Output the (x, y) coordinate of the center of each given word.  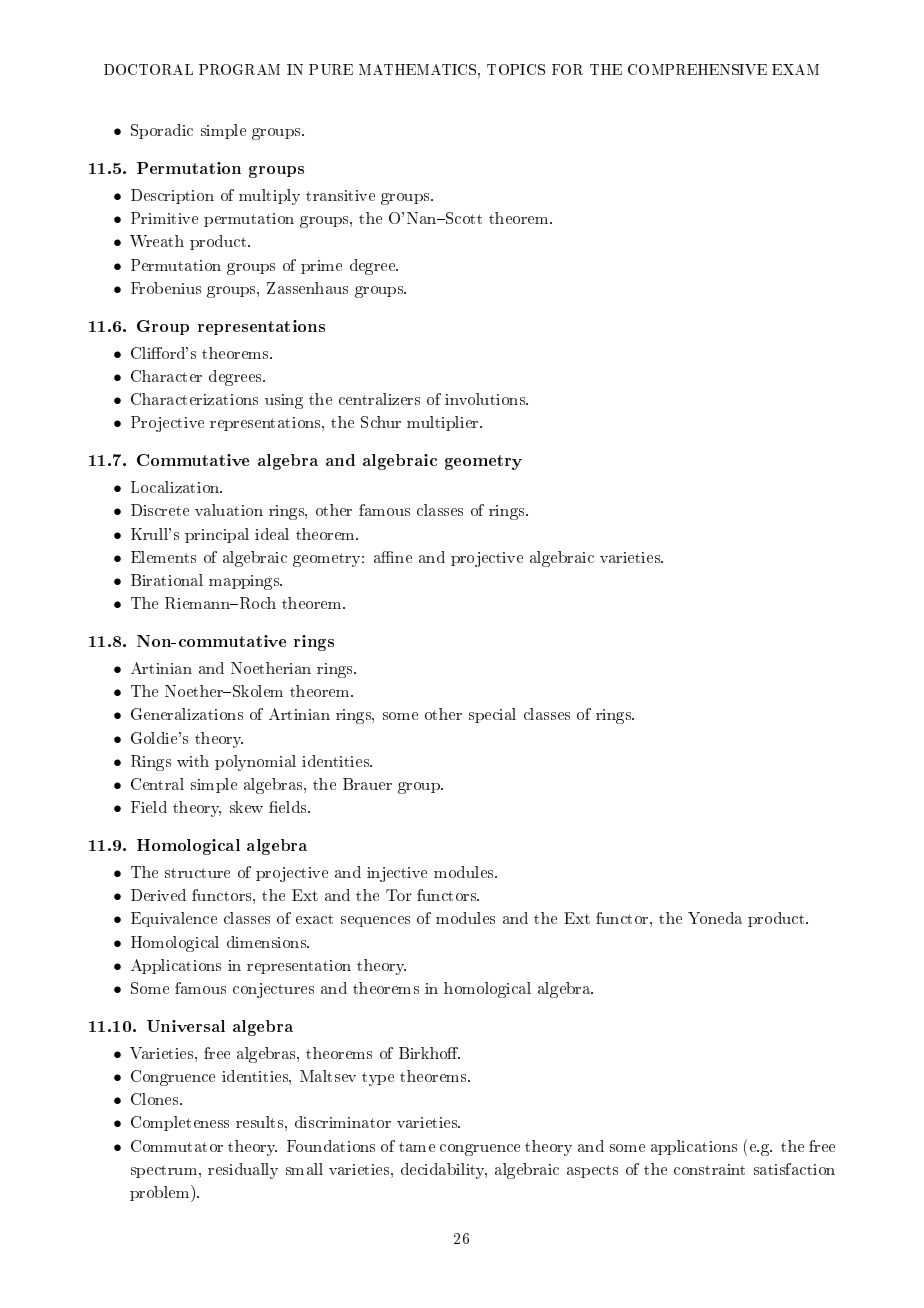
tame (417, 1147)
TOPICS (516, 69)
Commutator (177, 1146)
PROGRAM (239, 69)
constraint (709, 1169)
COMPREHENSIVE (697, 69)
